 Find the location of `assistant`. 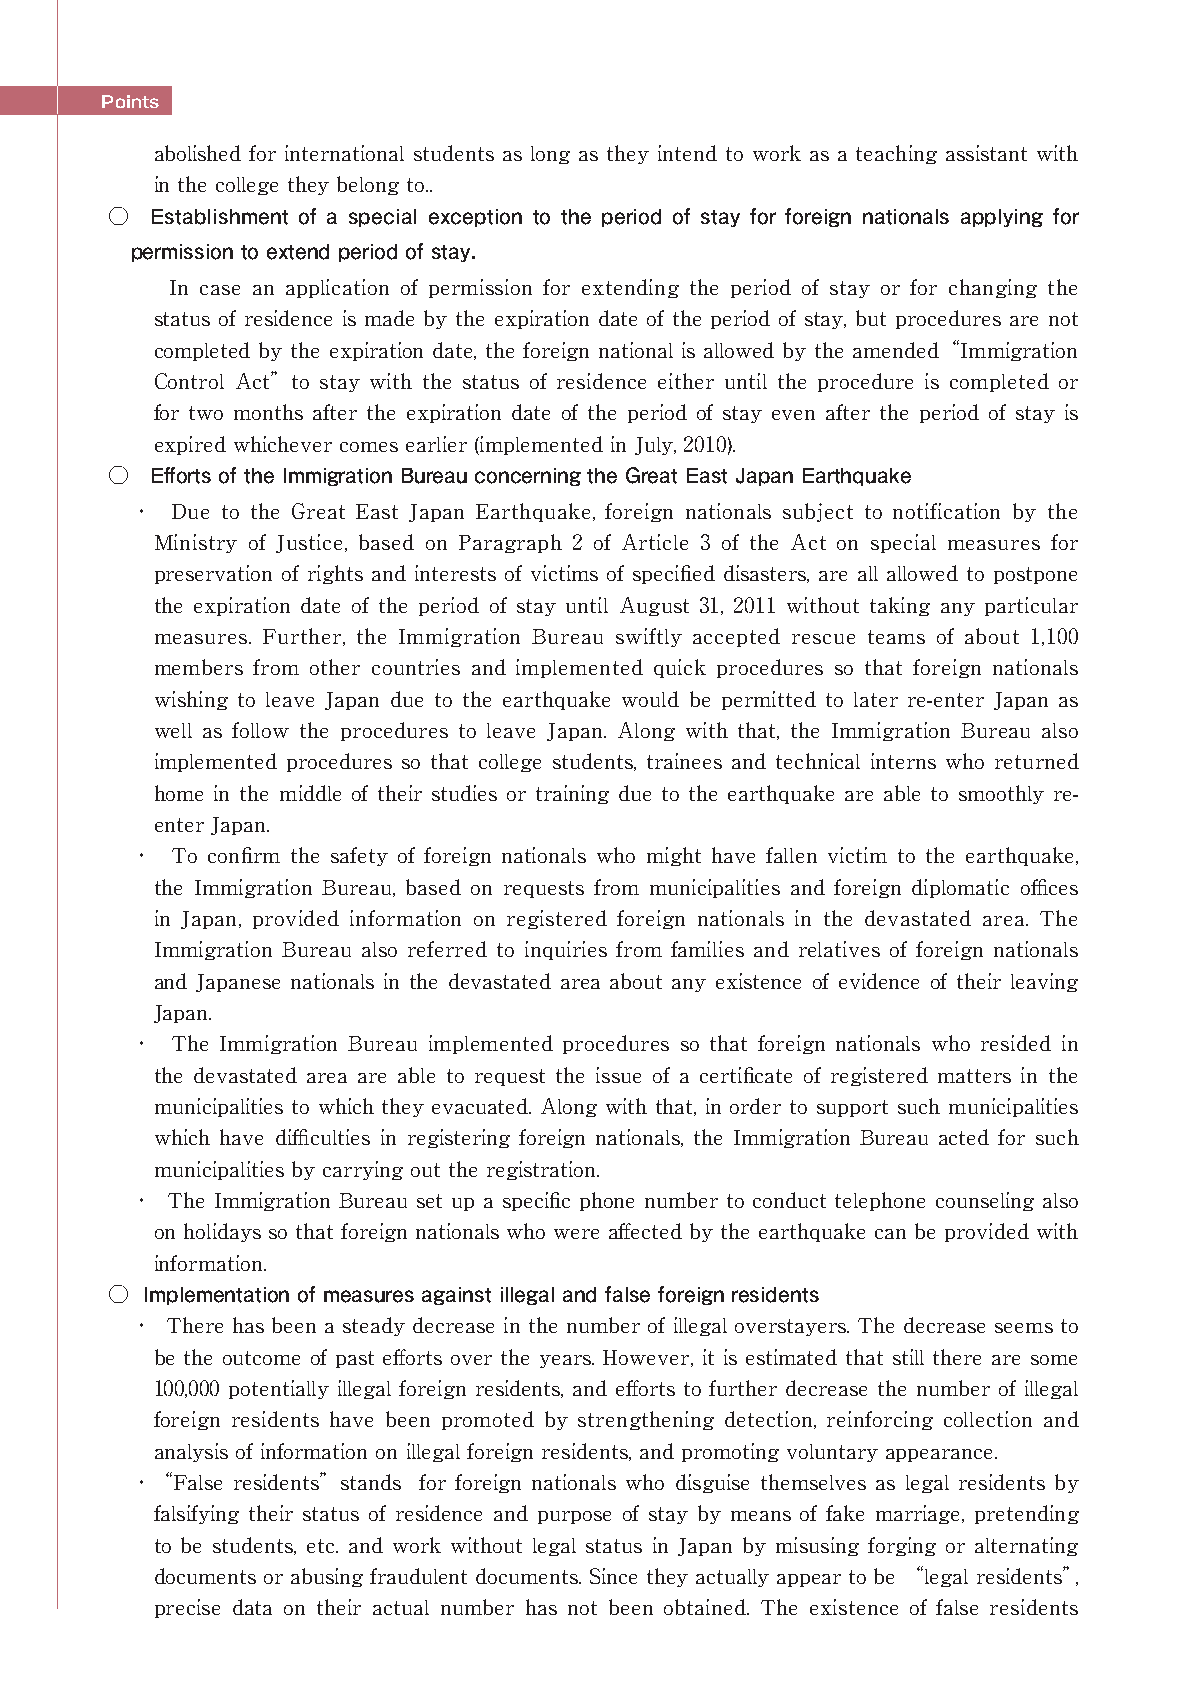

assistant is located at coordinates (986, 153).
